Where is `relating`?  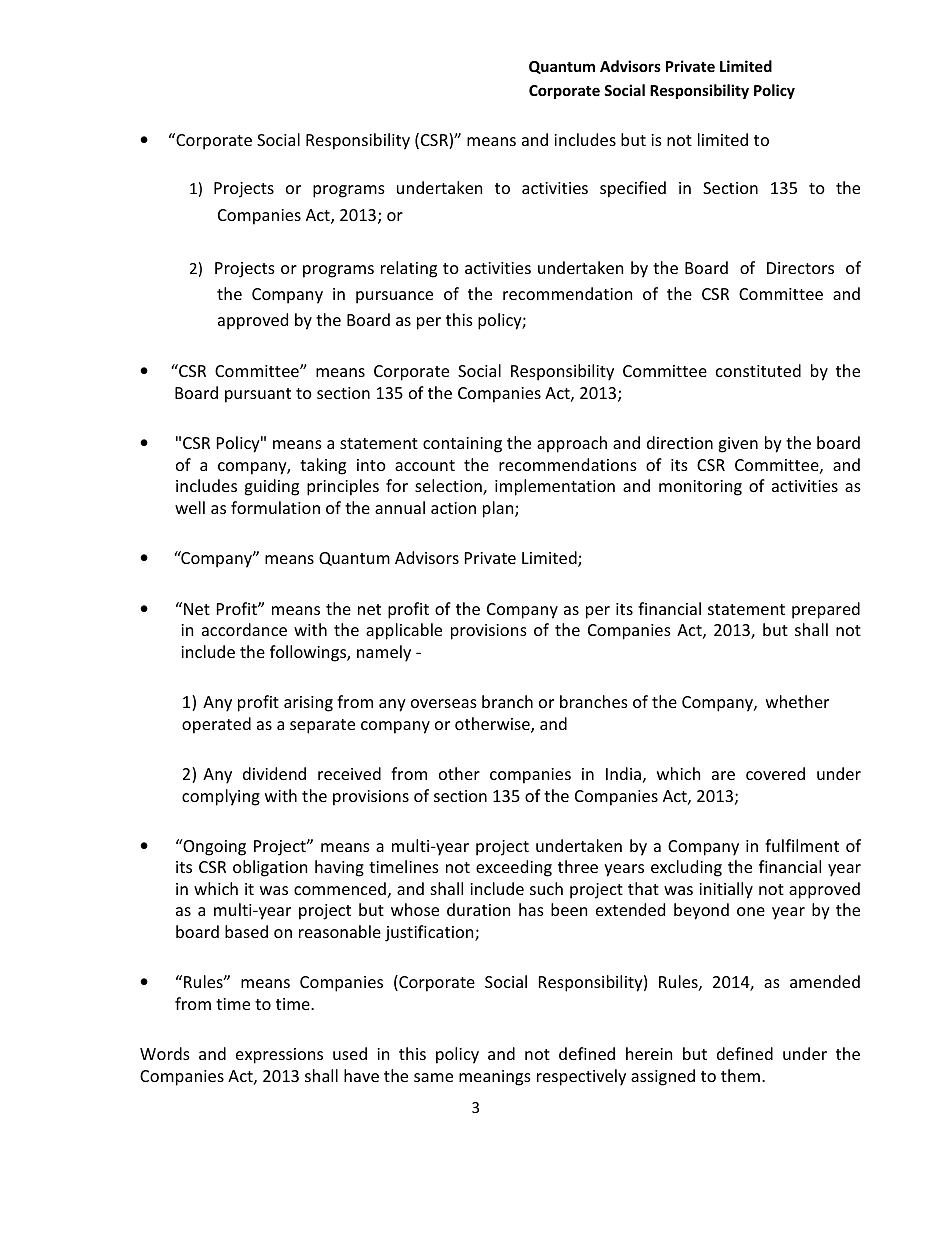
relating is located at coordinates (409, 269).
